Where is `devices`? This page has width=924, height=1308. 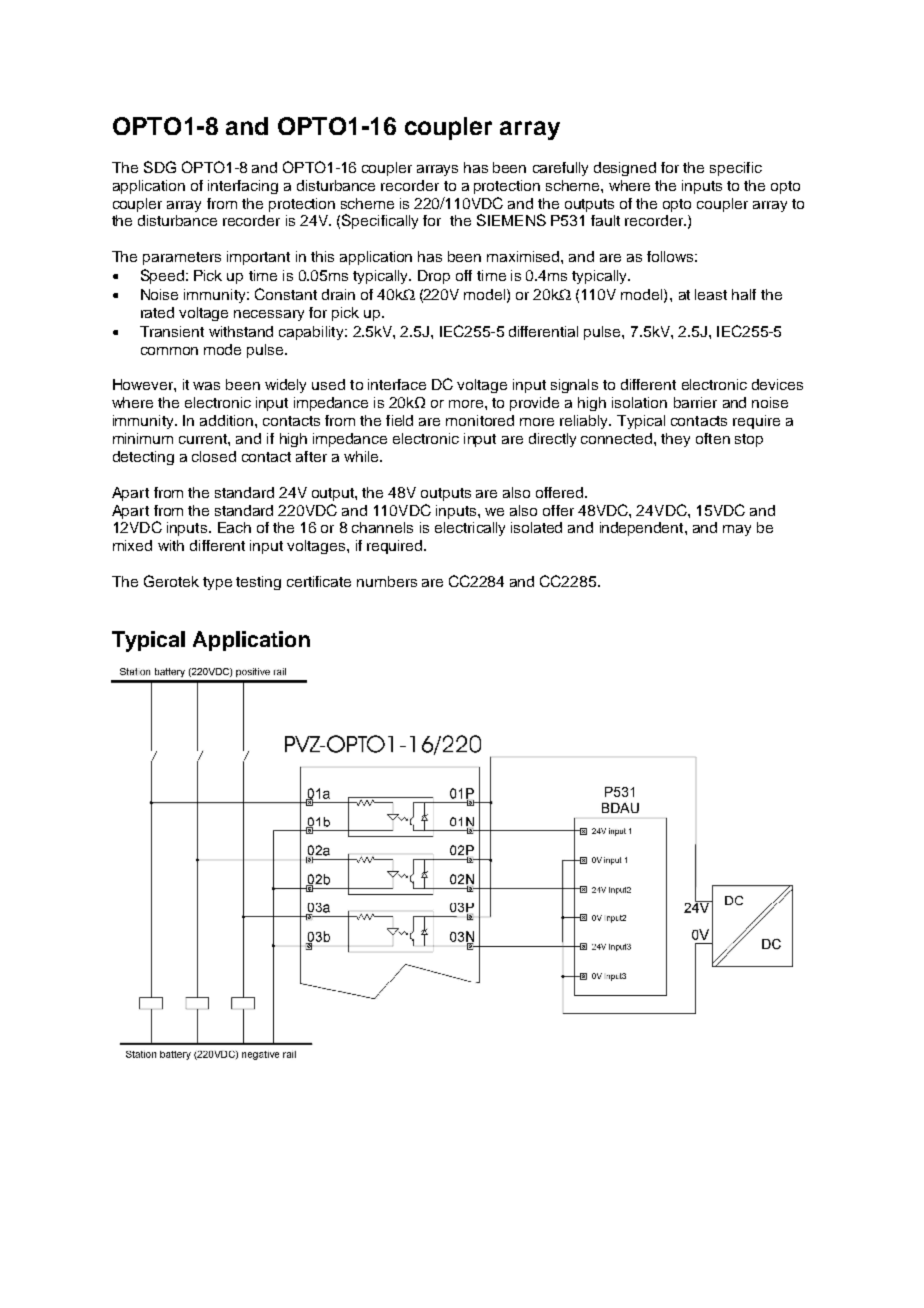 devices is located at coordinates (777, 384).
